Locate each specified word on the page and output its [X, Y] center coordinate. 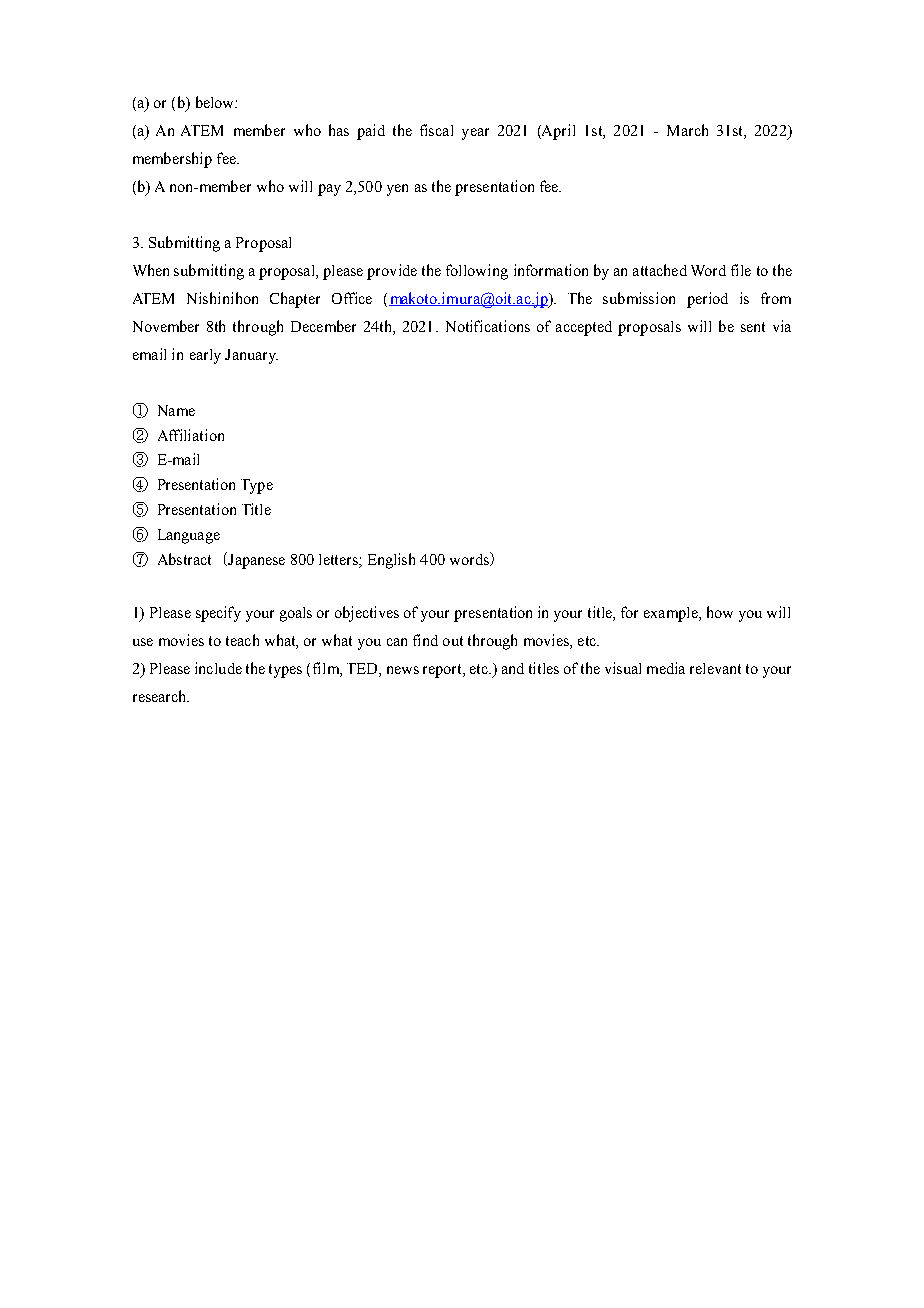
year [475, 134]
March [687, 130]
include [218, 668]
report [443, 671]
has [339, 130]
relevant [715, 668]
